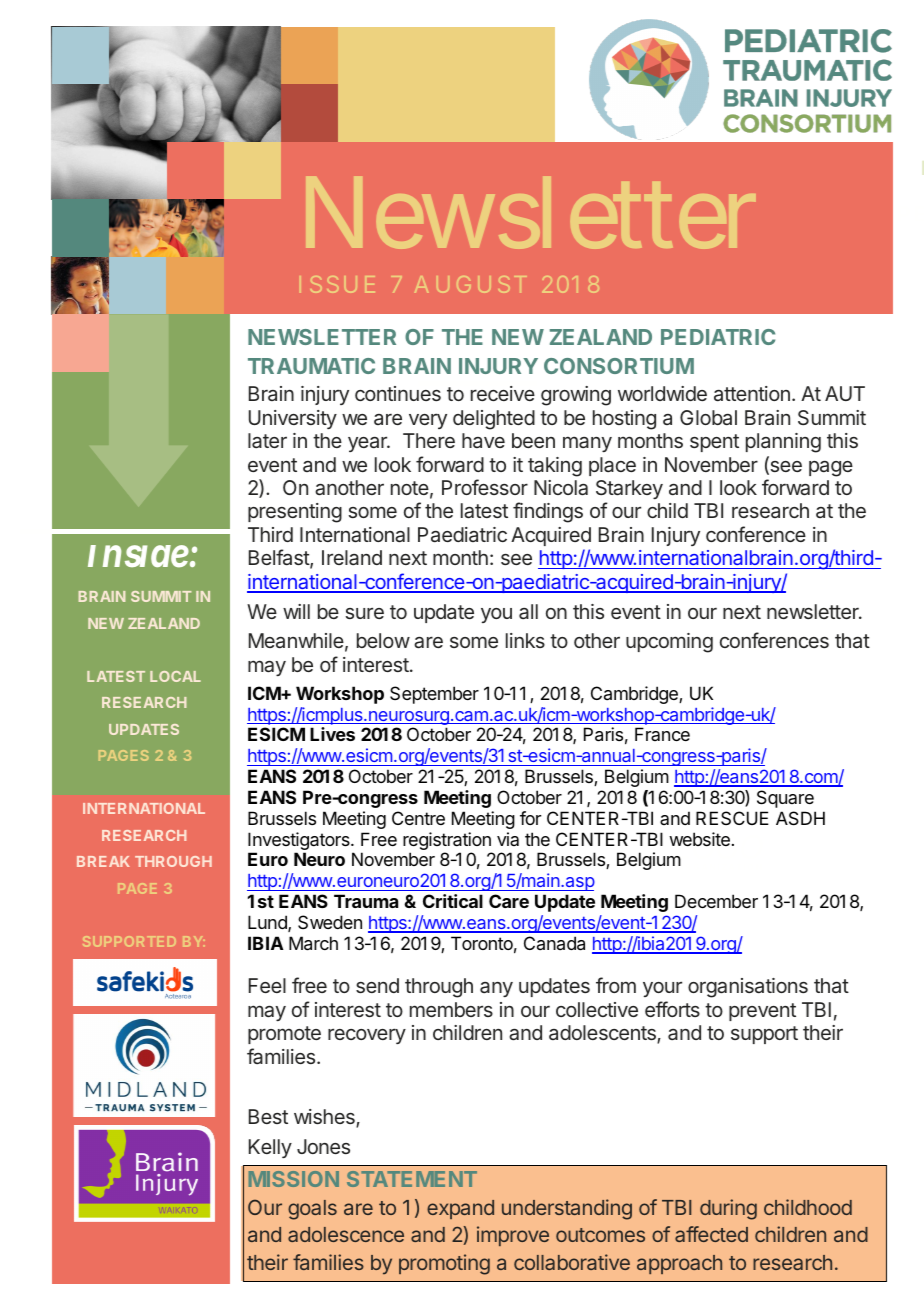 The width and height of the page is (924, 1308). Describe the element at coordinates (711, 1234) in the page. I see `affected` at that location.
